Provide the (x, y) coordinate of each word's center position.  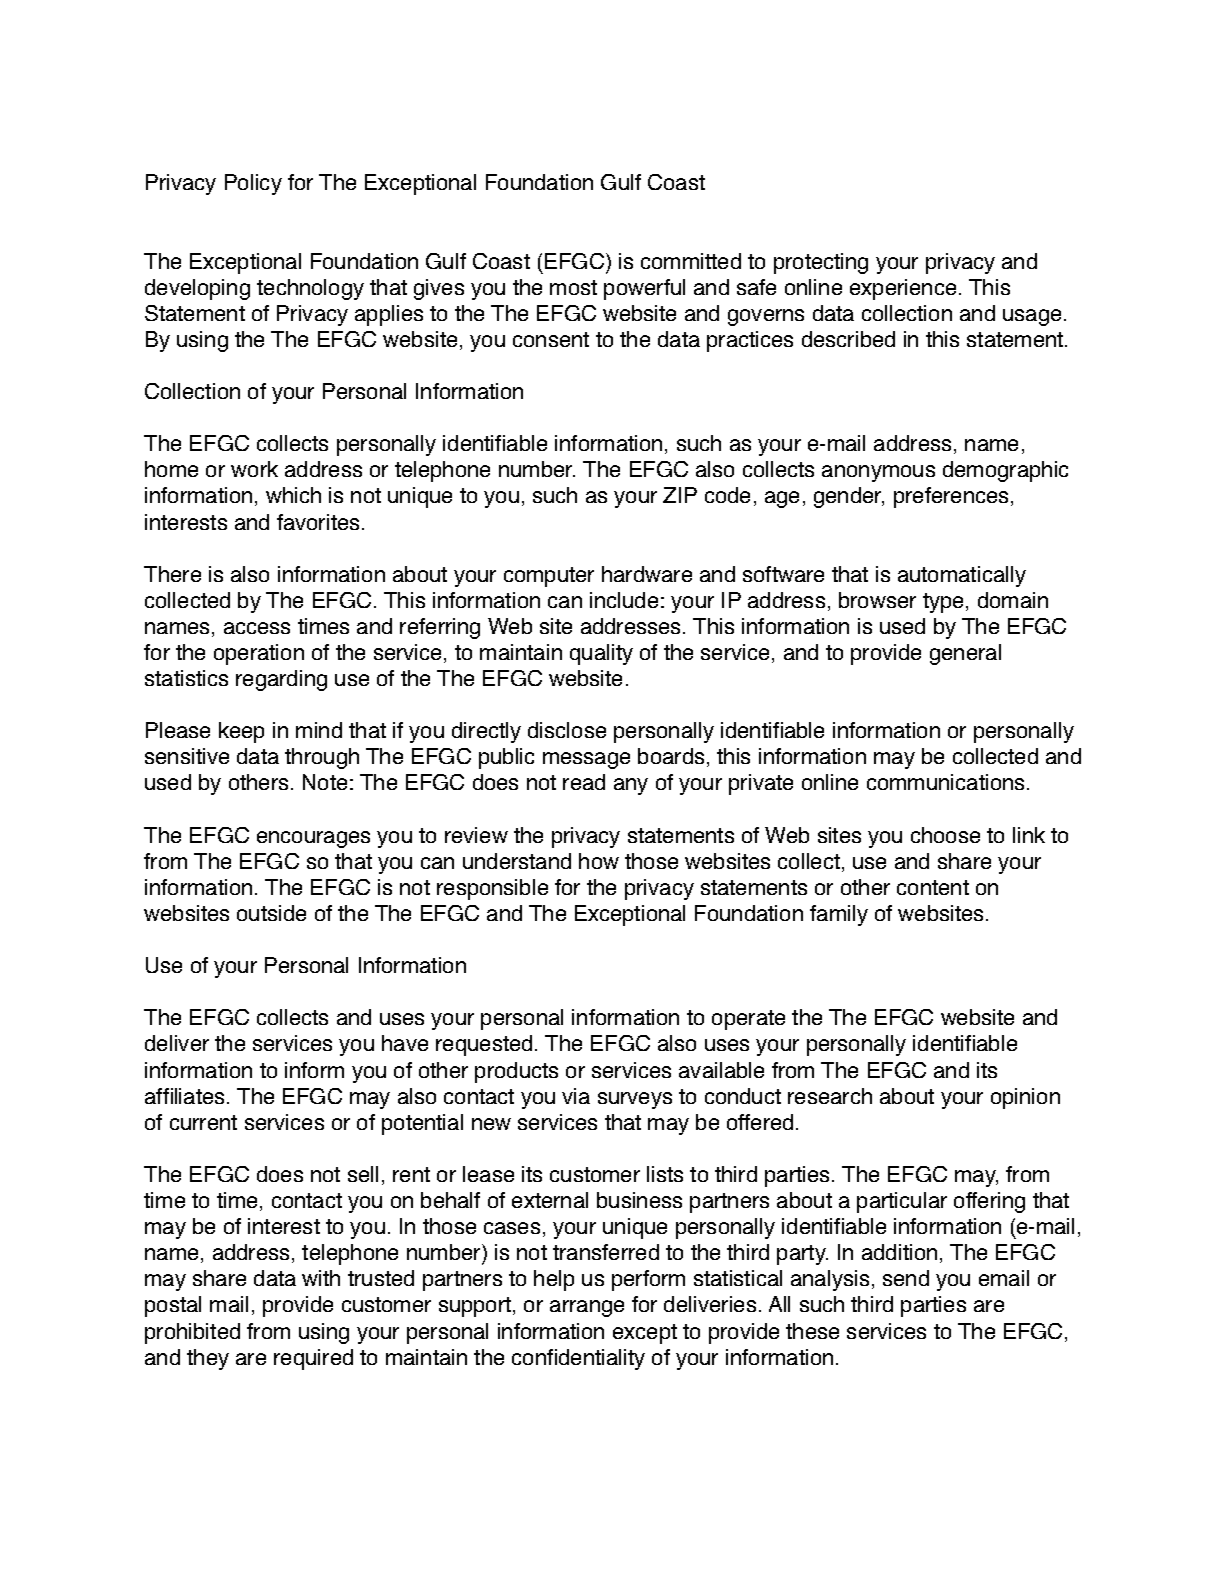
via (576, 1096)
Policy (253, 184)
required (313, 1359)
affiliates (184, 1096)
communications (945, 782)
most (573, 287)
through (322, 758)
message (586, 760)
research (830, 1096)
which (293, 495)
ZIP (680, 495)
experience (903, 289)
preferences (953, 497)
